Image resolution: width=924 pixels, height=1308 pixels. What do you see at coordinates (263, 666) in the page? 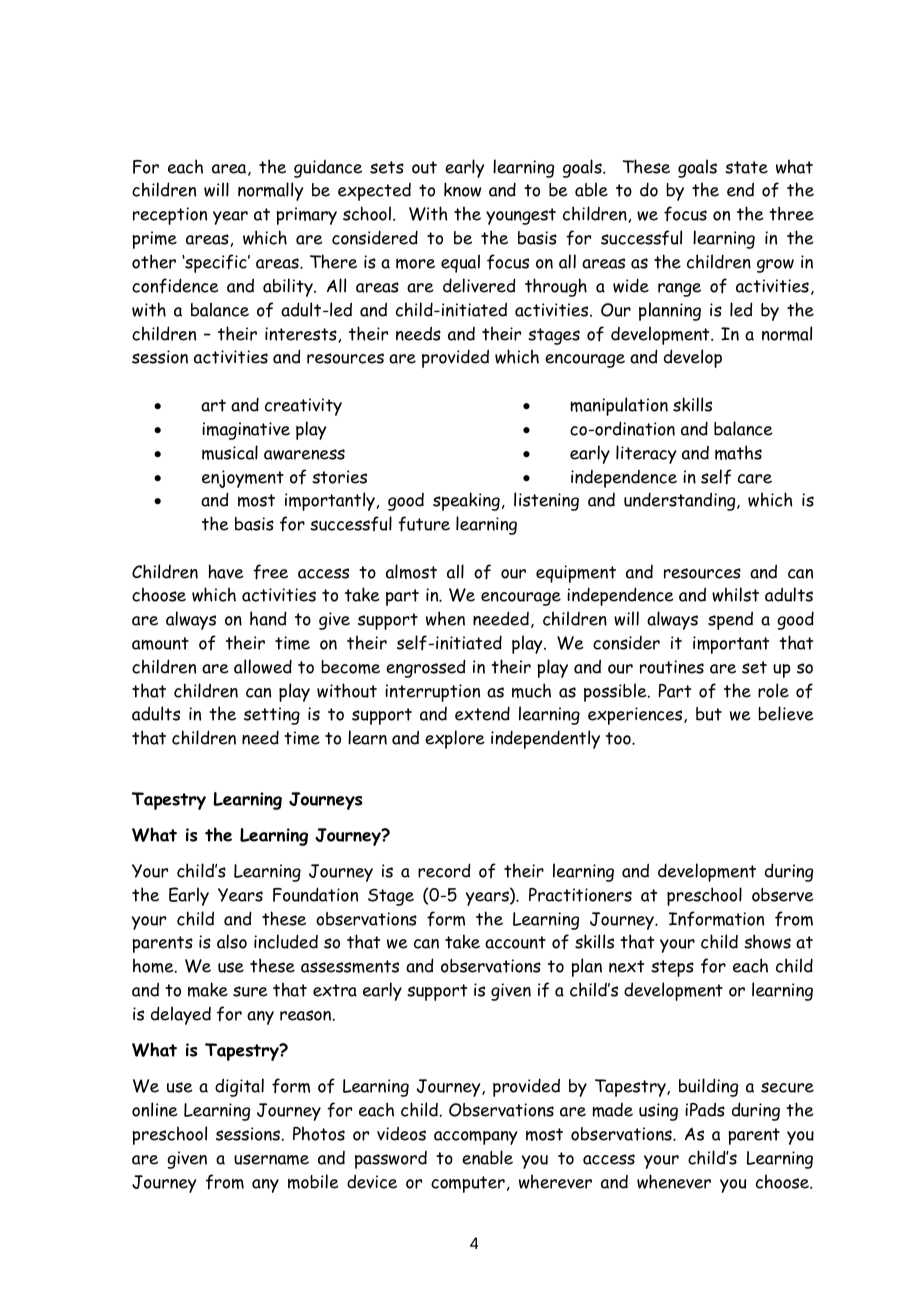
I see `allowed` at bounding box center [263, 666].
